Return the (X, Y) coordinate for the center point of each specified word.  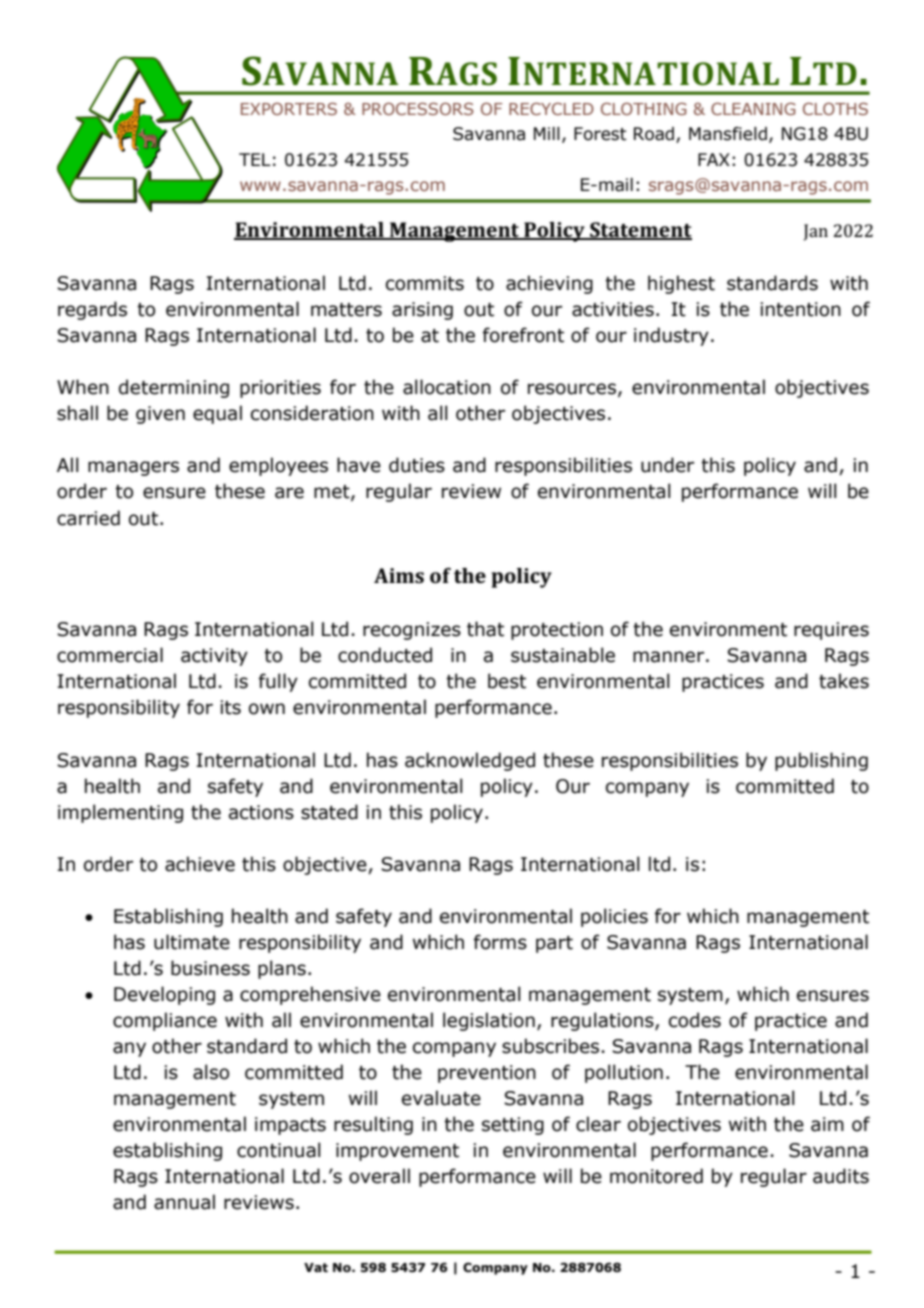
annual (184, 1202)
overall (379, 1176)
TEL (255, 159)
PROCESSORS (418, 108)
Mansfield (728, 134)
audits (841, 1176)
